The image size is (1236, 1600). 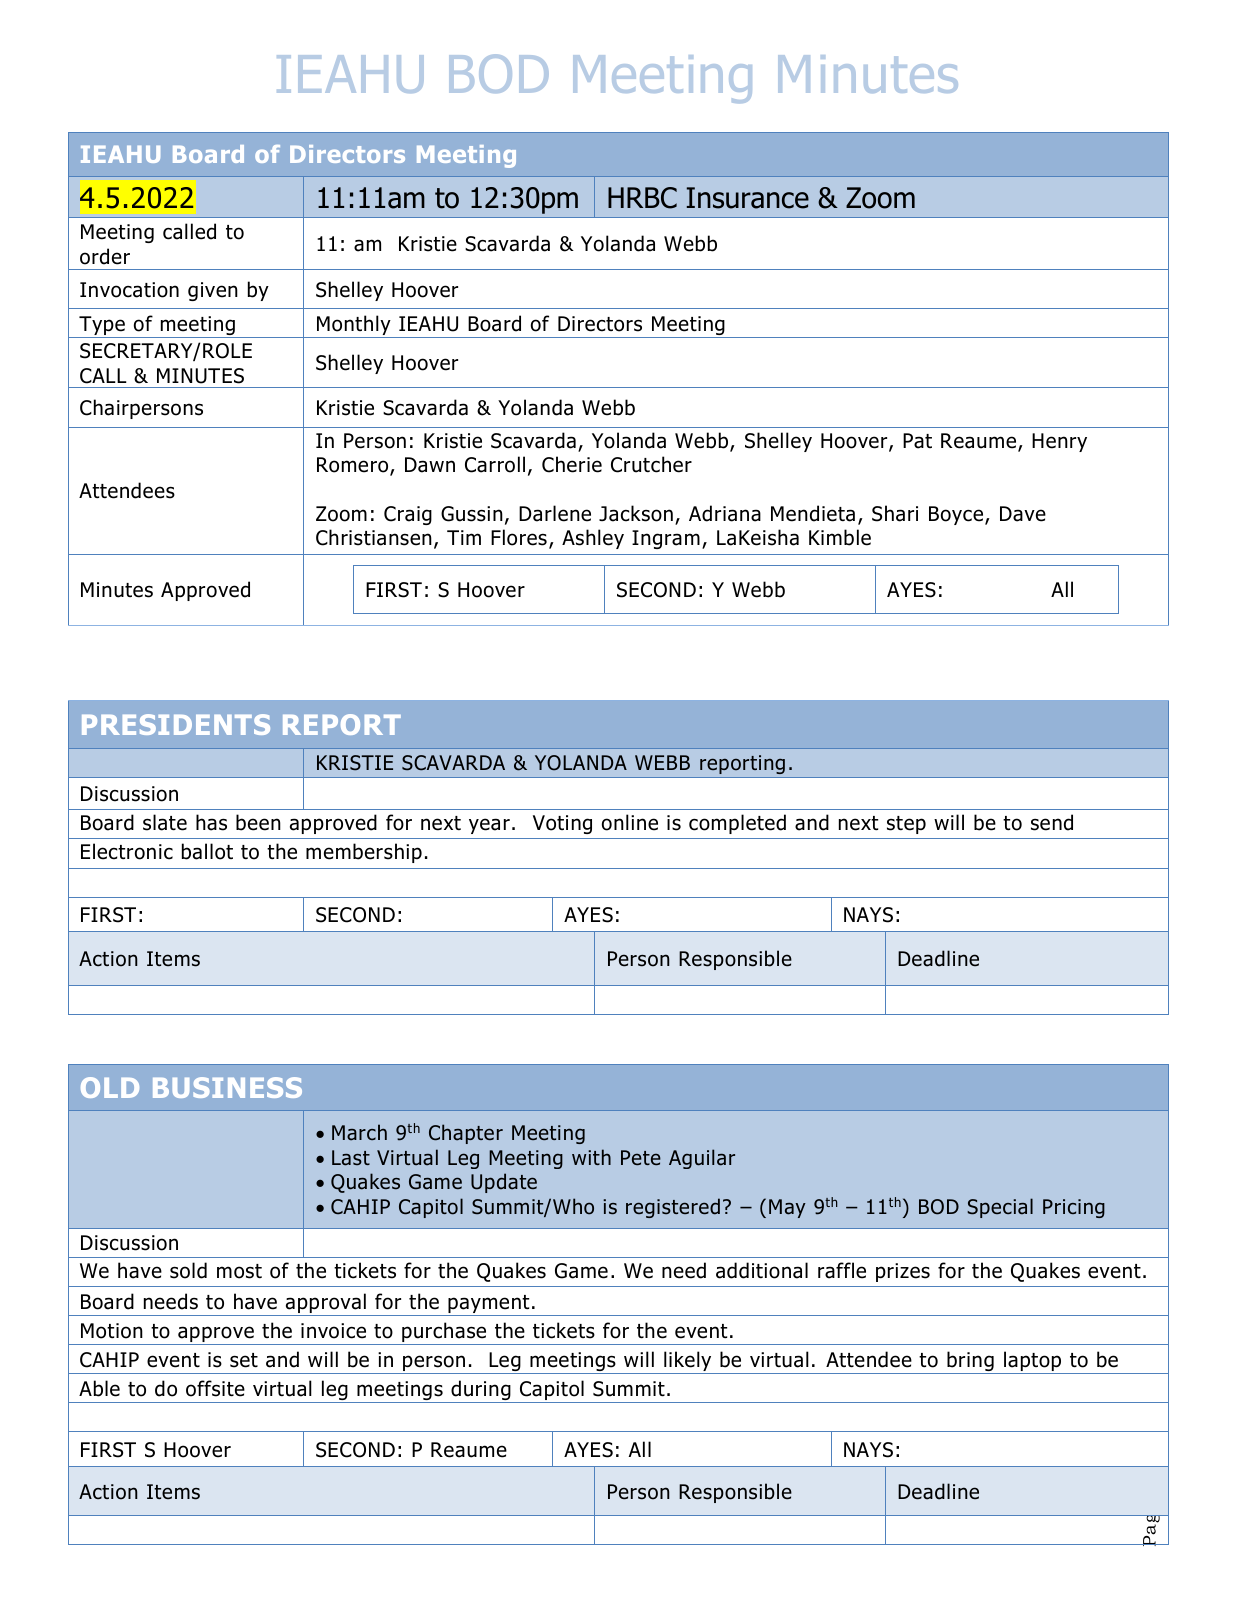 I want to click on step, so click(x=906, y=825).
